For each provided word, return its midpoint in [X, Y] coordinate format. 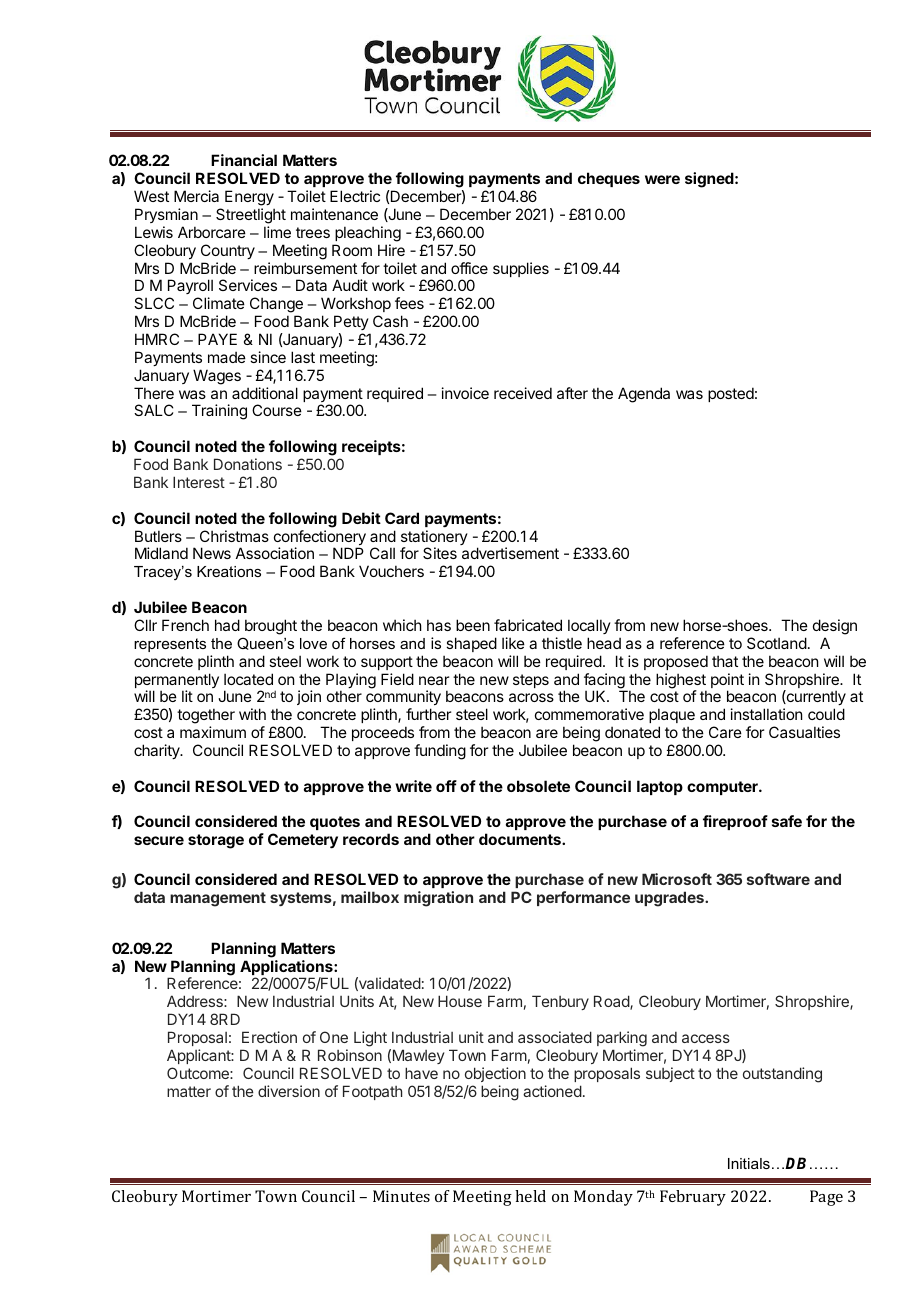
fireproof [735, 822]
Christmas [234, 536]
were [662, 179]
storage [216, 841]
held [530, 1196]
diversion [289, 1091]
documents [521, 839]
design [835, 627]
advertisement [510, 553]
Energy [249, 198]
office [469, 268]
